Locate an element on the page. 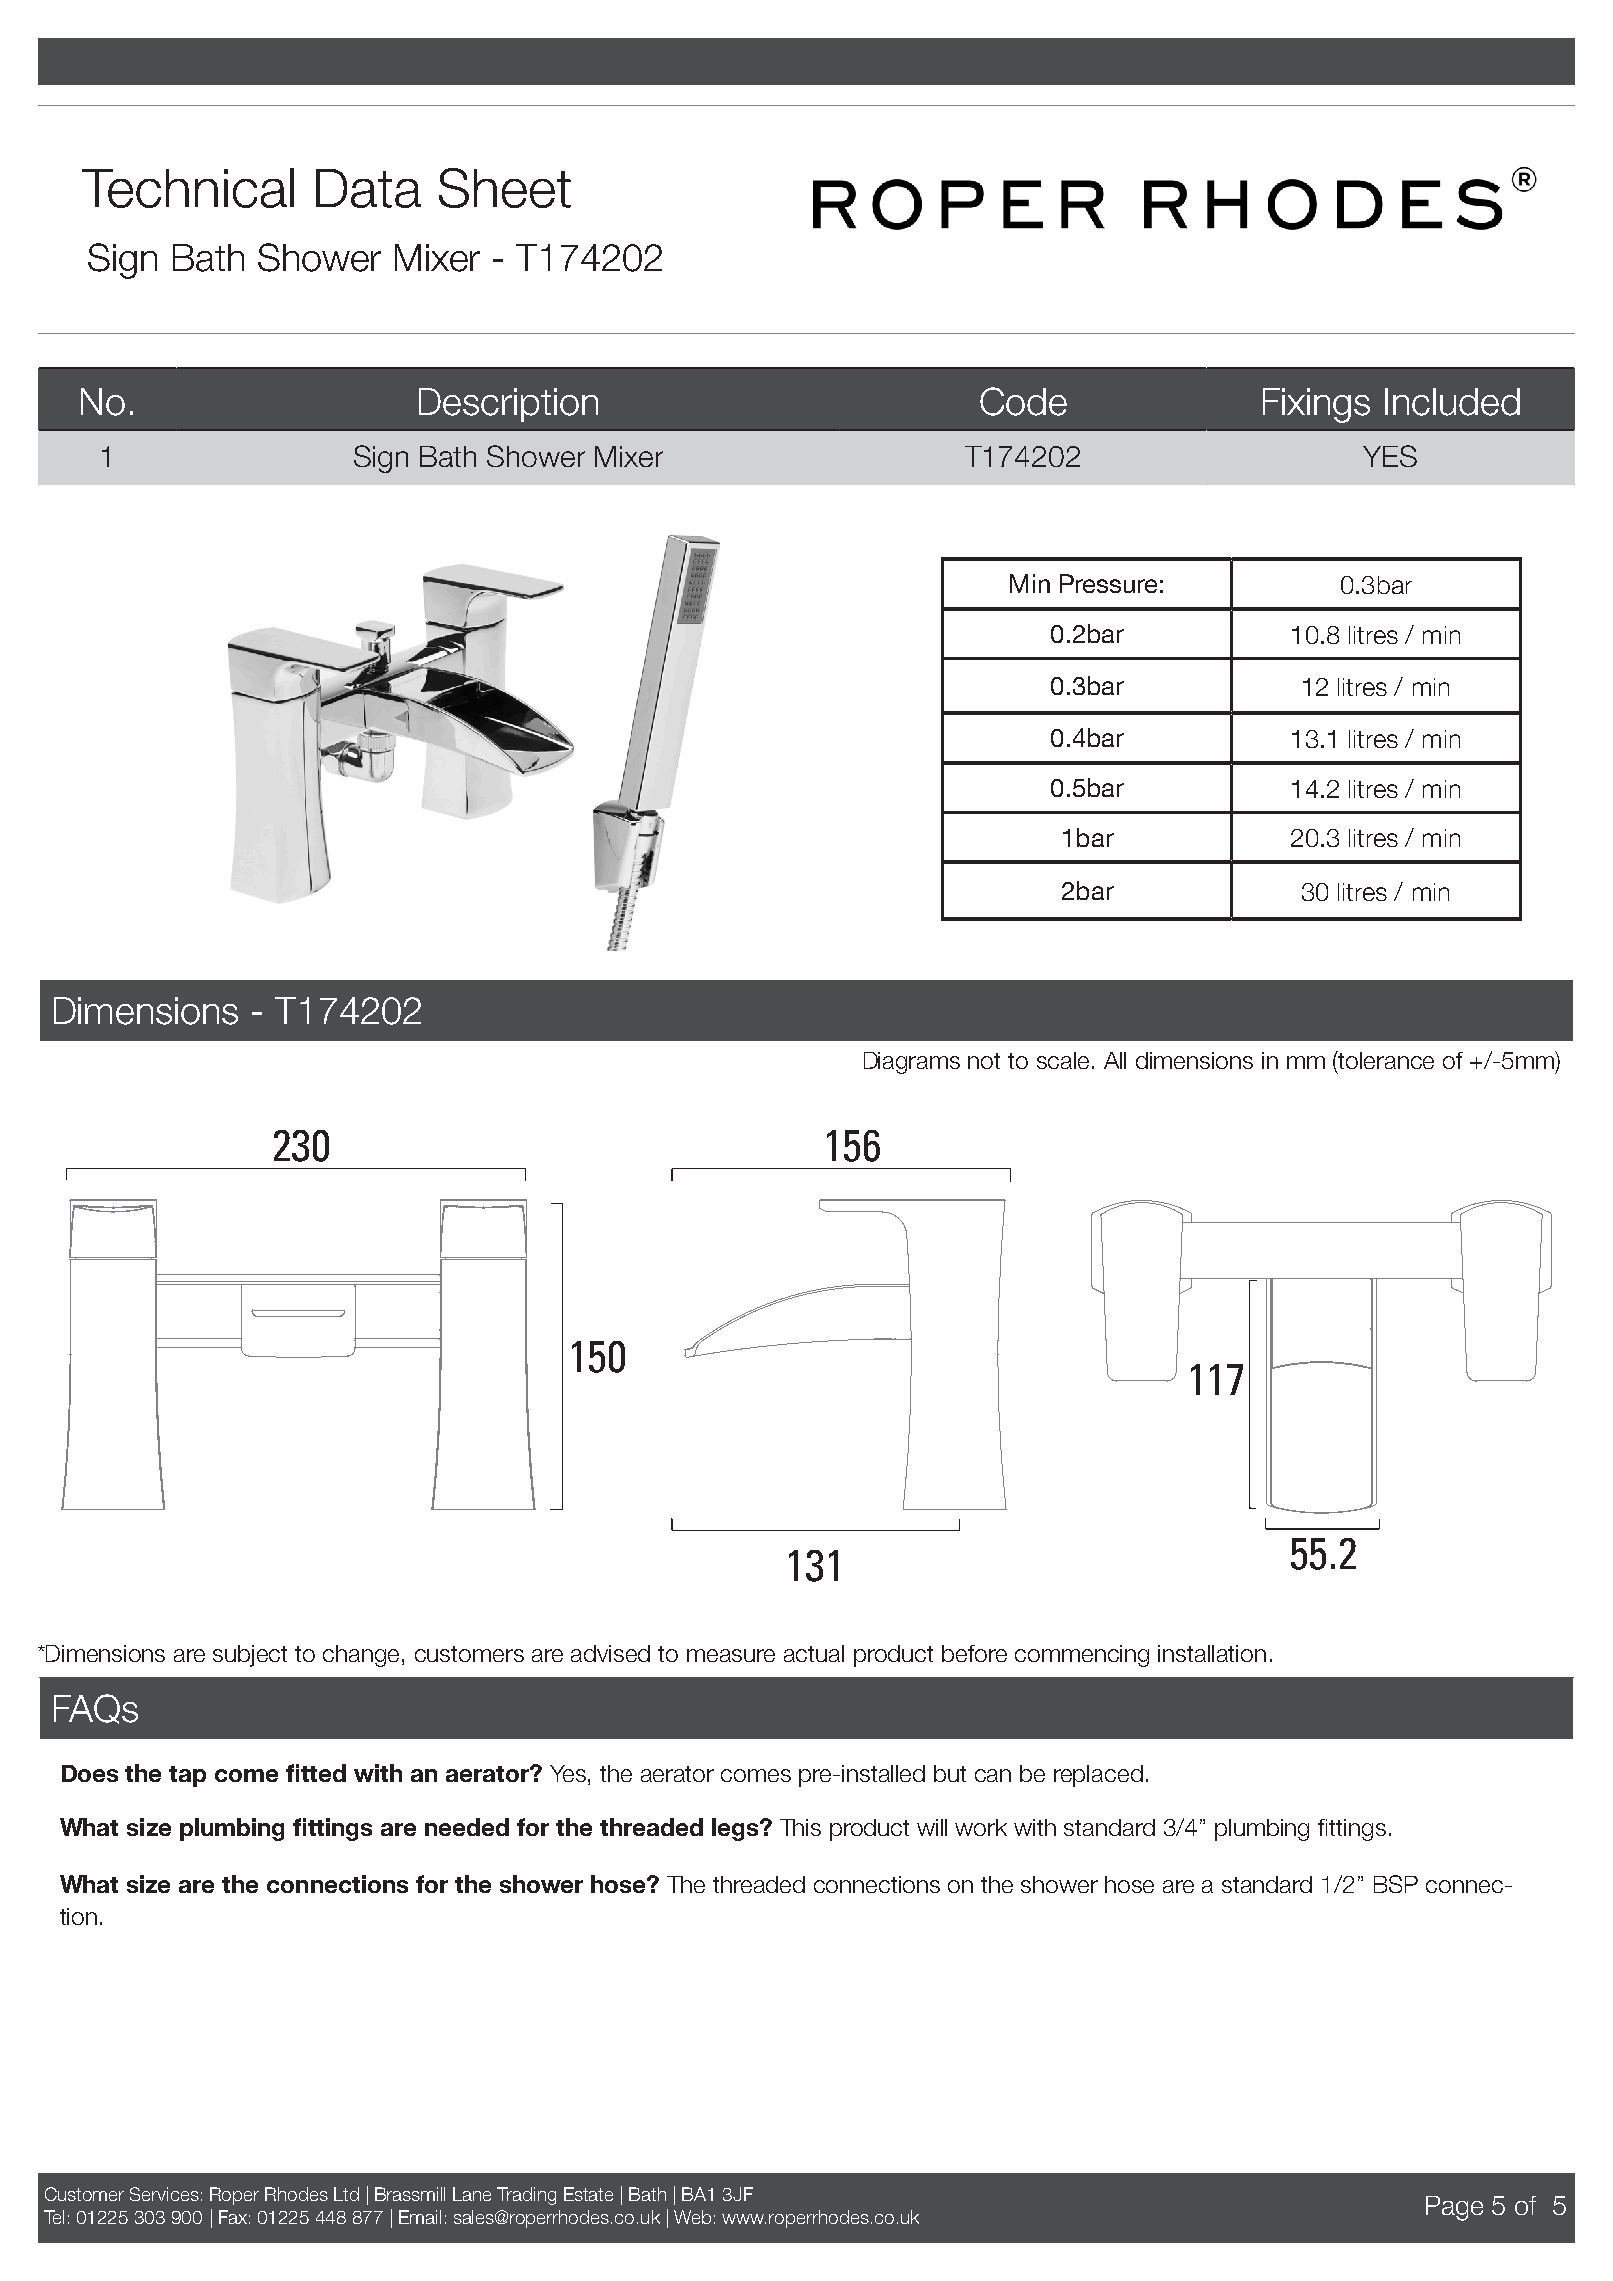 The image size is (1613, 2281). Sheet is located at coordinates (505, 188).
